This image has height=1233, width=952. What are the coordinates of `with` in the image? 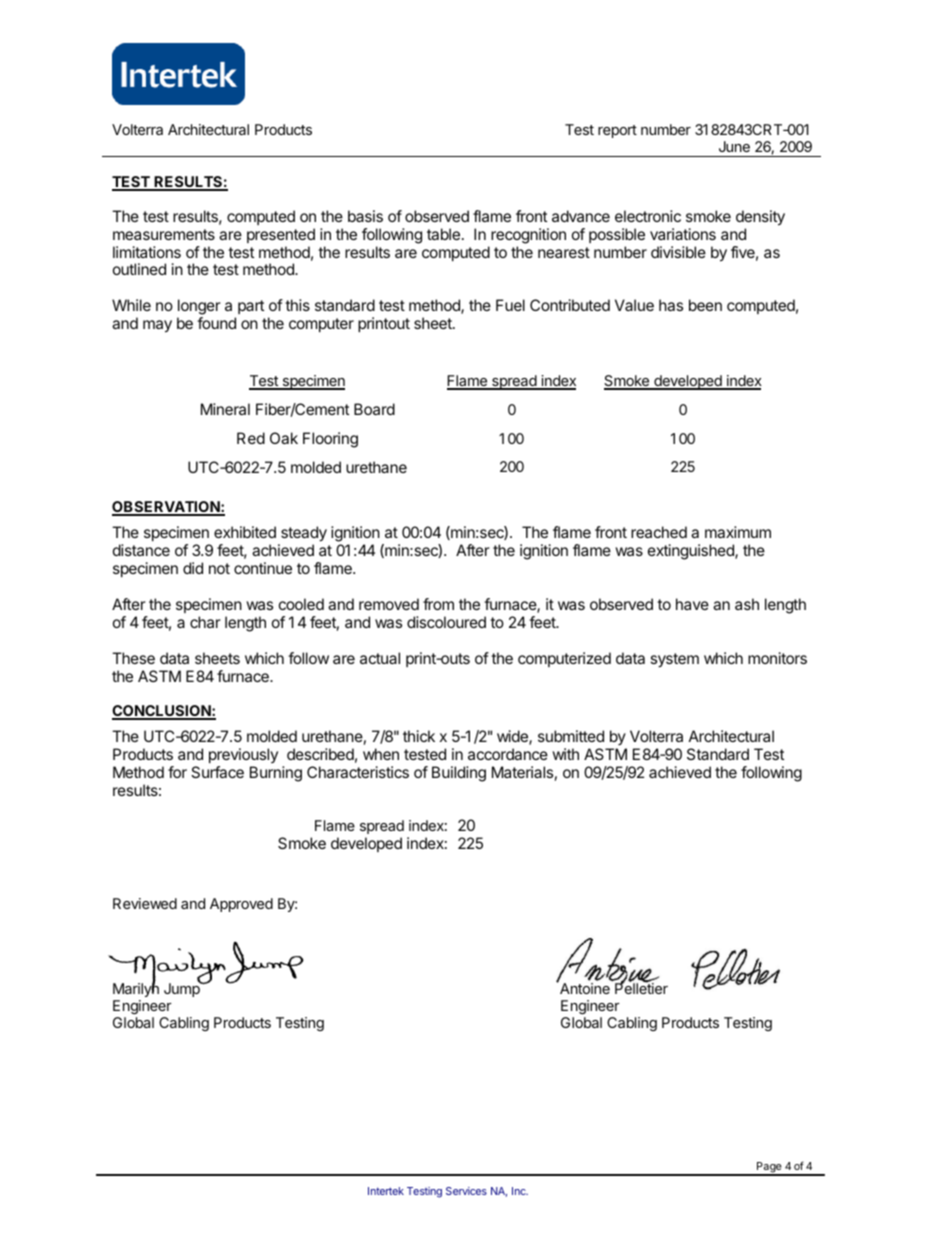 It's located at (565, 754).
